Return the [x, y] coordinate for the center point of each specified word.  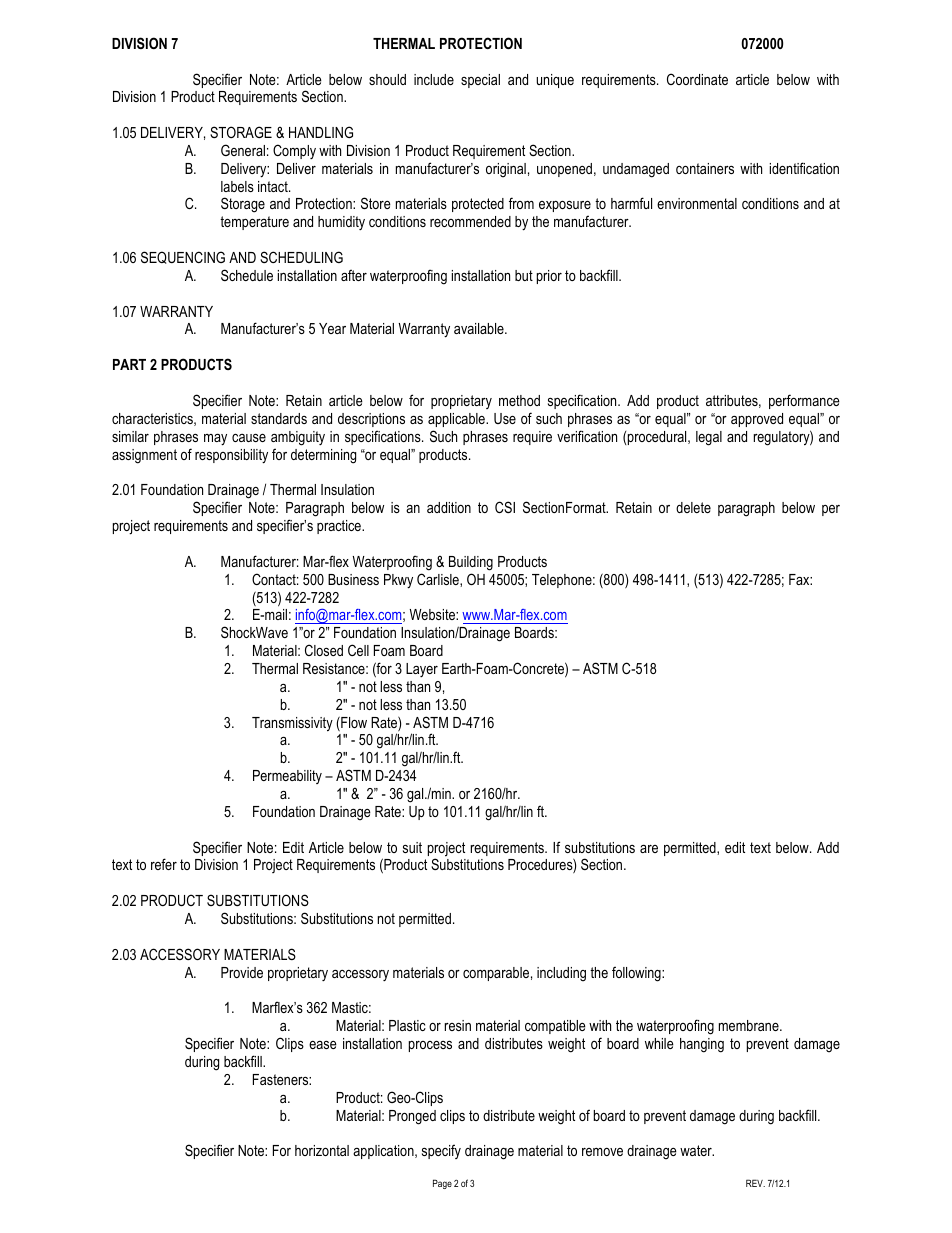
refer [164, 864]
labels [237, 186]
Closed [324, 650]
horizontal [322, 1150]
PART [129, 364]
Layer [422, 670]
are [649, 849]
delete [693, 507]
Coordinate [697, 79]
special [480, 81]
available [480, 328]
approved [757, 420]
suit [412, 847]
